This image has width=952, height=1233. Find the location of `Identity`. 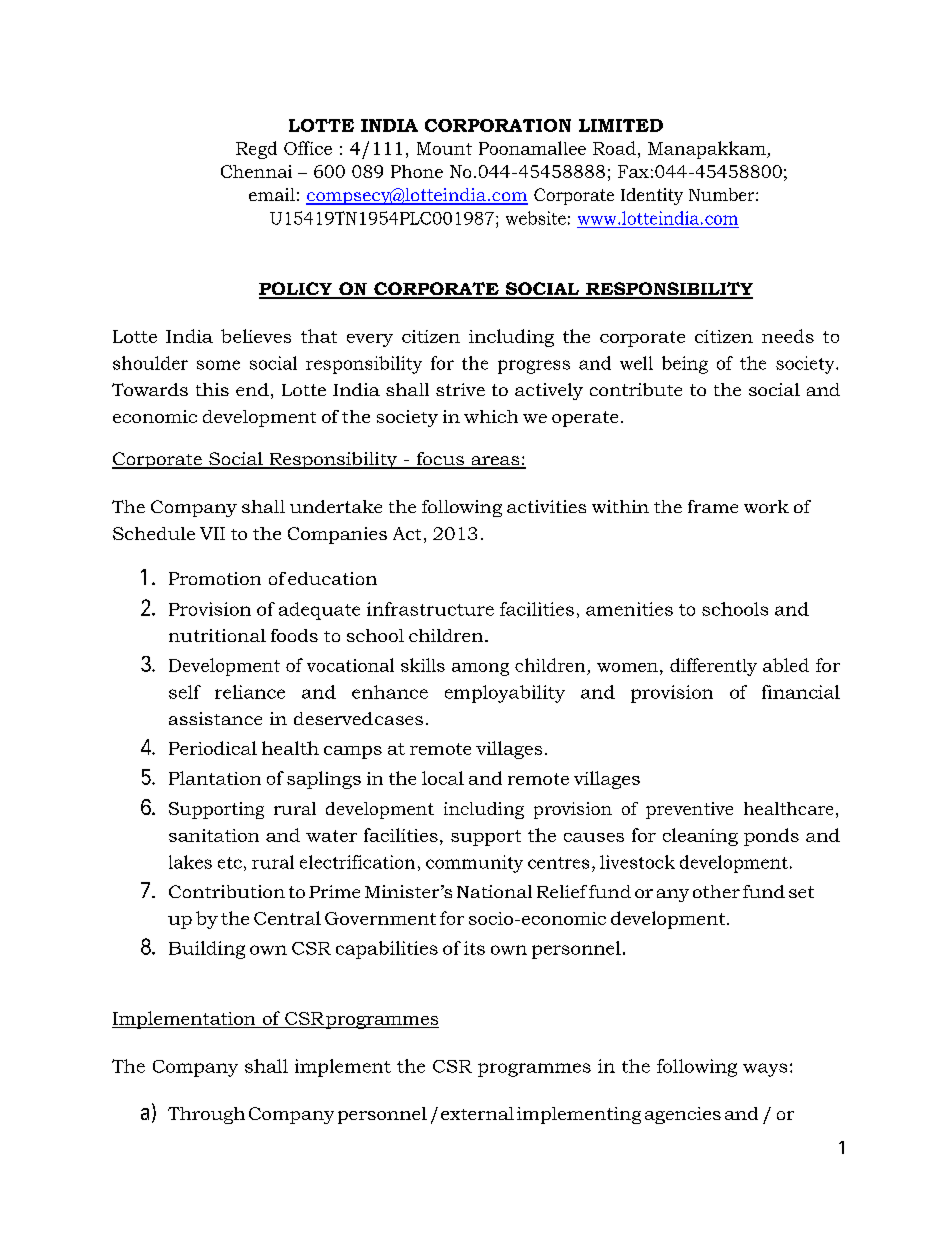

Identity is located at coordinates (652, 196).
